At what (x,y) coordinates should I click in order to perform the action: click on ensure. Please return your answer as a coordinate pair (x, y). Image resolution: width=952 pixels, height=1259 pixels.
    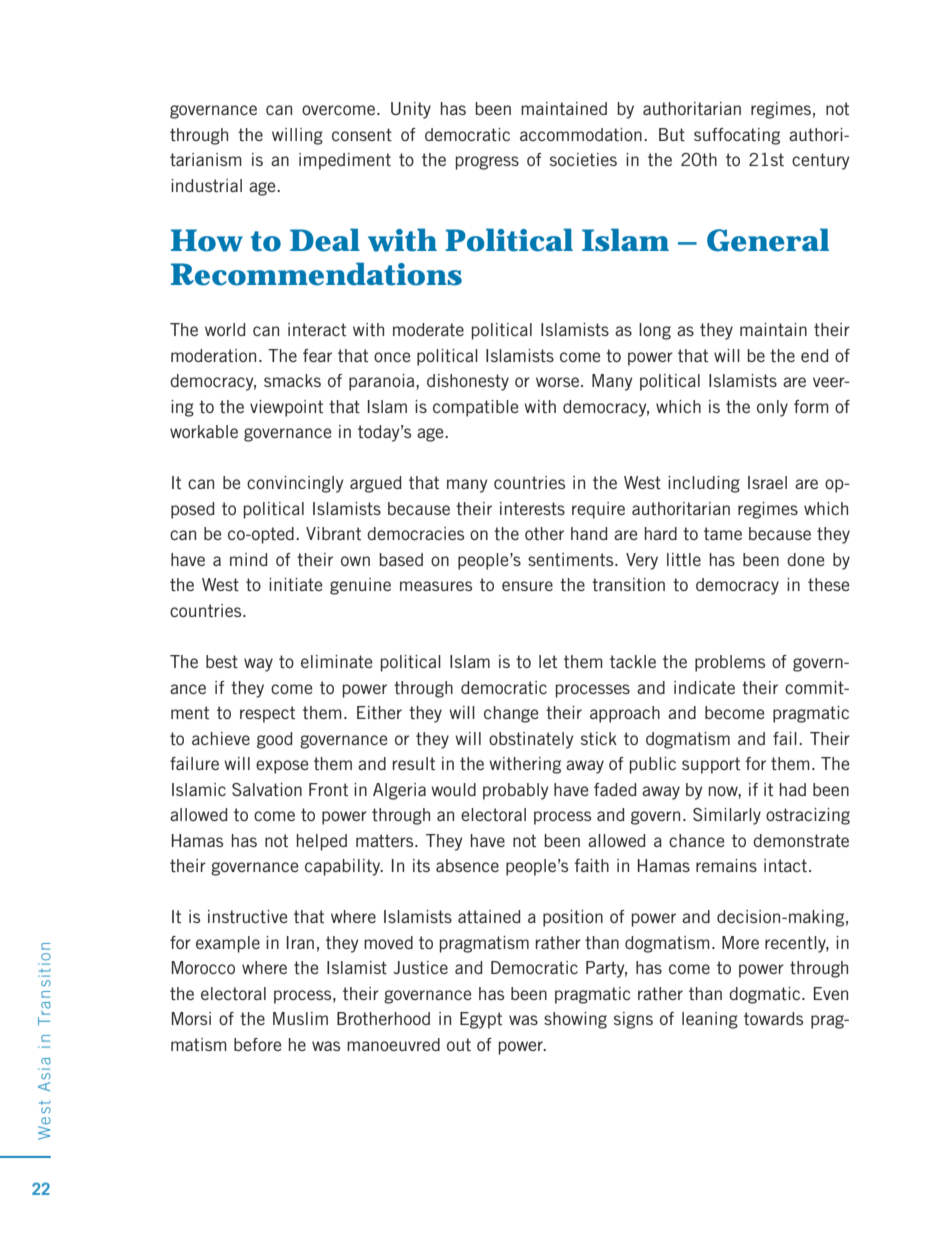
    Looking at the image, I should click on (527, 586).
